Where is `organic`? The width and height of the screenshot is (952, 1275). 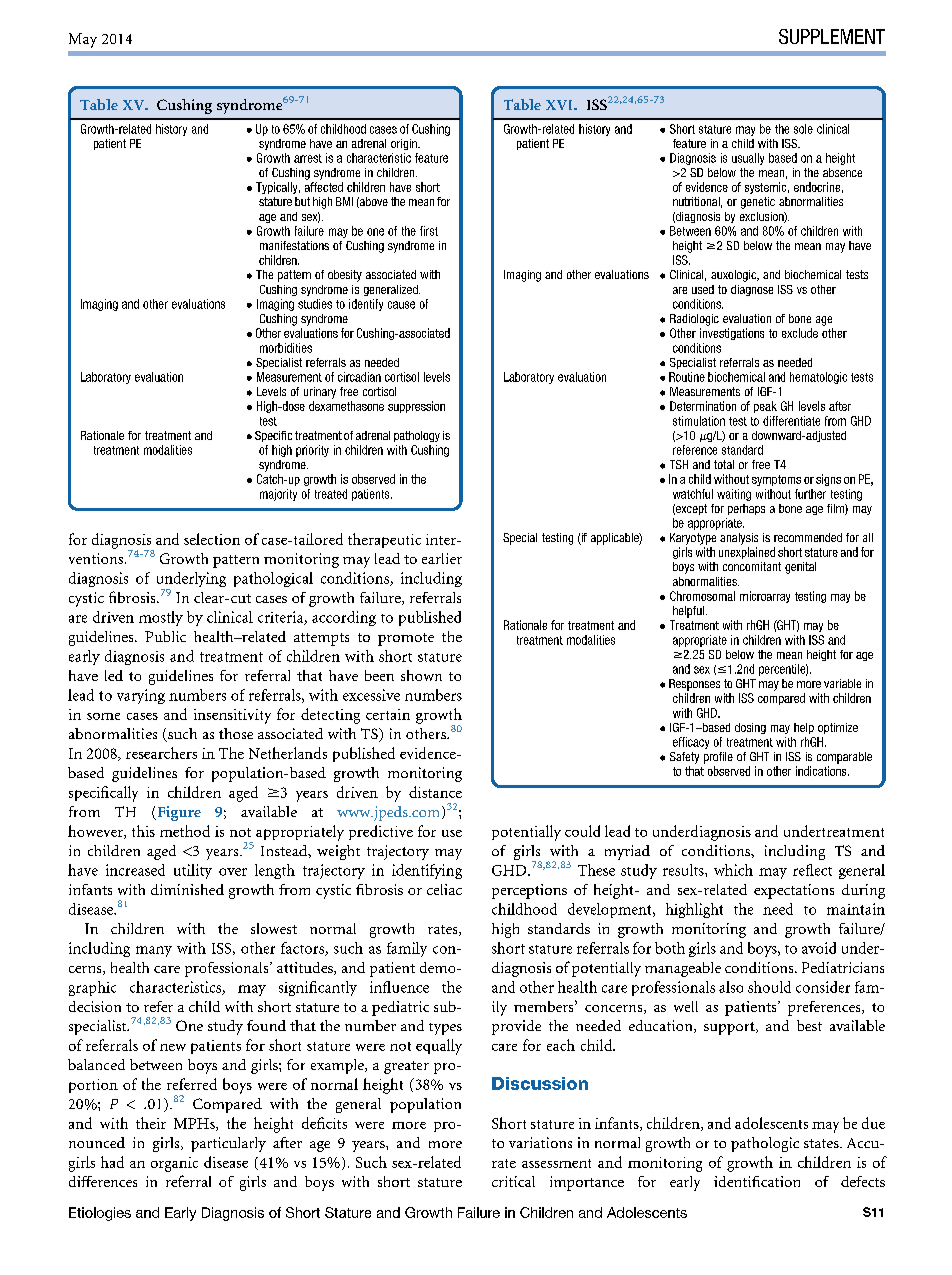 organic is located at coordinates (174, 1164).
